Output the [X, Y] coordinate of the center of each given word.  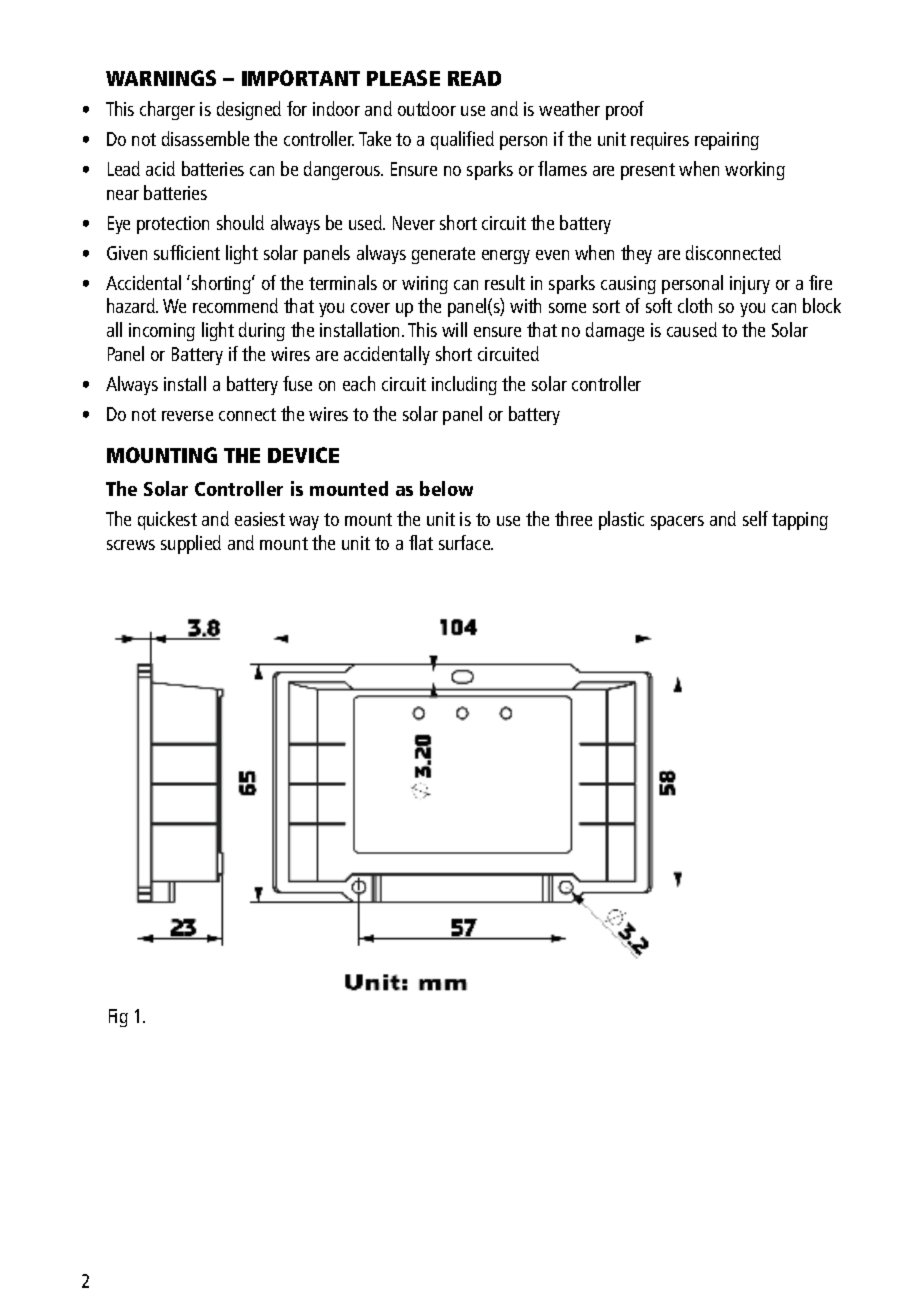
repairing [727, 141]
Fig [118, 1018]
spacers [677, 523]
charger [167, 110]
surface [466, 542]
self [755, 518]
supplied [191, 544]
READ [474, 78]
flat [421, 542]
